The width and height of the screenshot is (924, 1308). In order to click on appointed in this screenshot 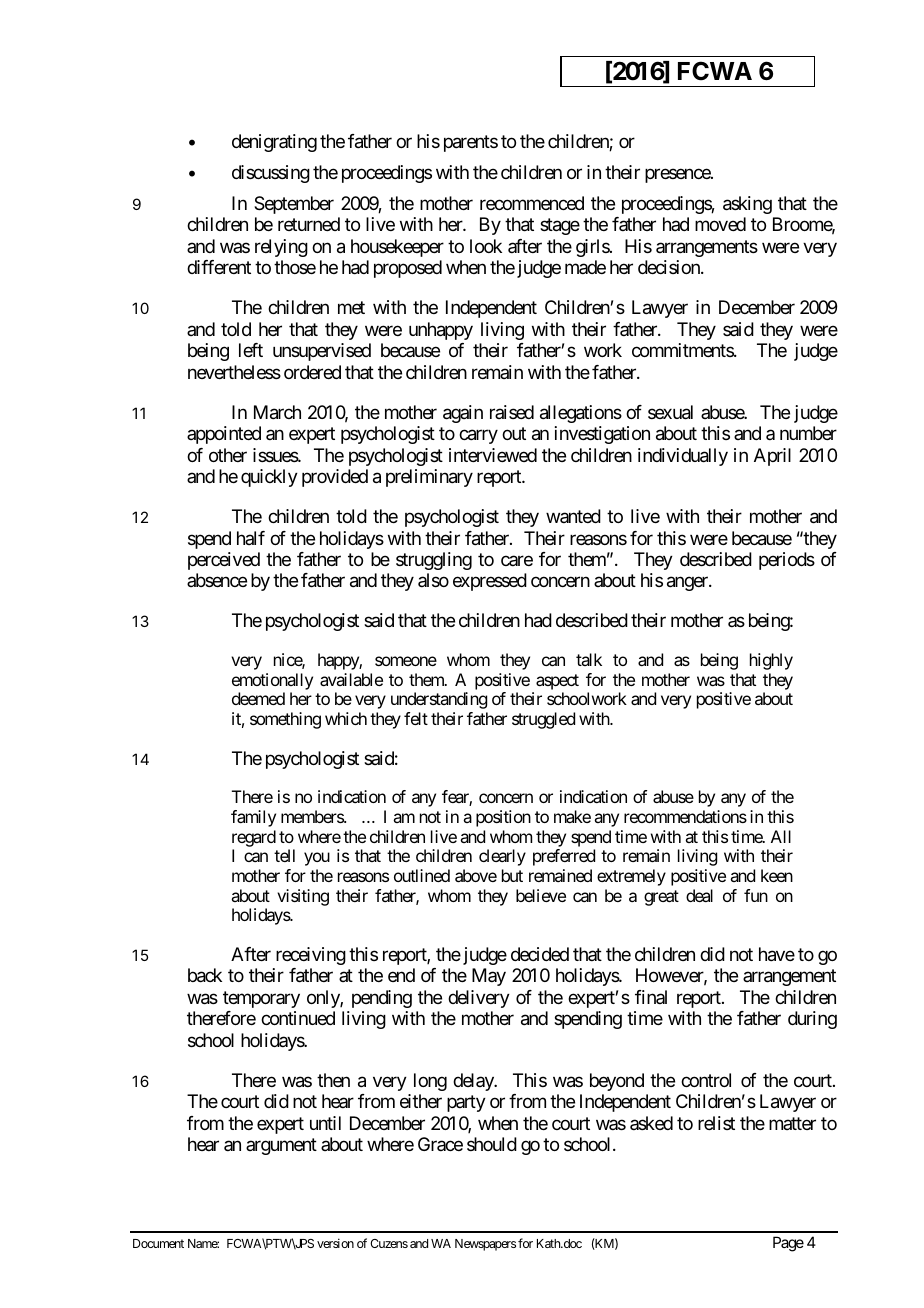, I will do `click(224, 435)`.
